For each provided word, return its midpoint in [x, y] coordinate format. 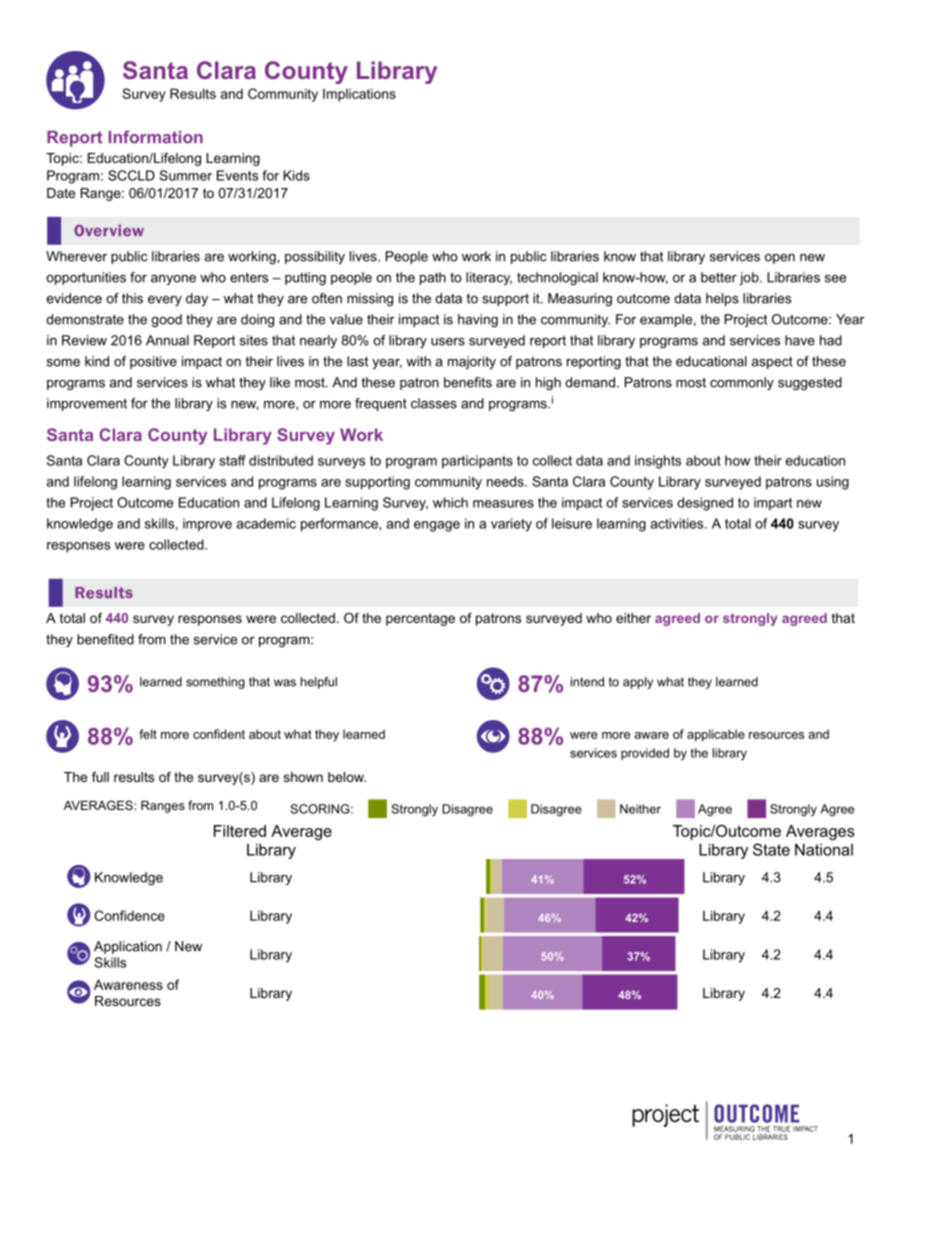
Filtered [240, 831]
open [780, 259]
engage [437, 526]
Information [156, 137]
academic [266, 523]
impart [773, 504]
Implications [359, 95]
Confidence [129, 915]
